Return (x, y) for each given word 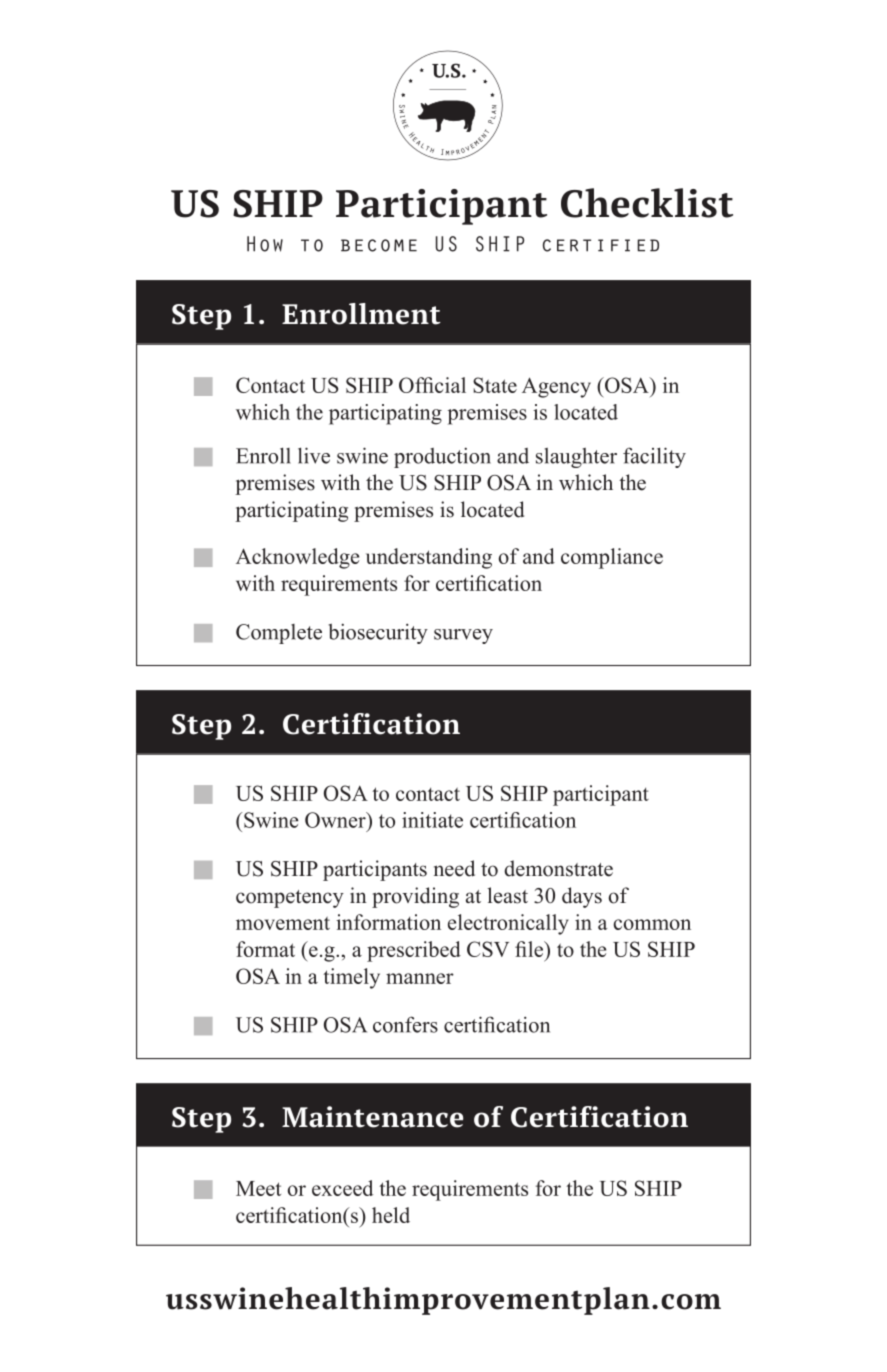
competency (290, 899)
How (265, 244)
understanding (429, 558)
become (379, 245)
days (582, 897)
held (391, 1215)
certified (601, 245)
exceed (342, 1188)
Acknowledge (297, 558)
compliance (612, 558)
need (454, 868)
